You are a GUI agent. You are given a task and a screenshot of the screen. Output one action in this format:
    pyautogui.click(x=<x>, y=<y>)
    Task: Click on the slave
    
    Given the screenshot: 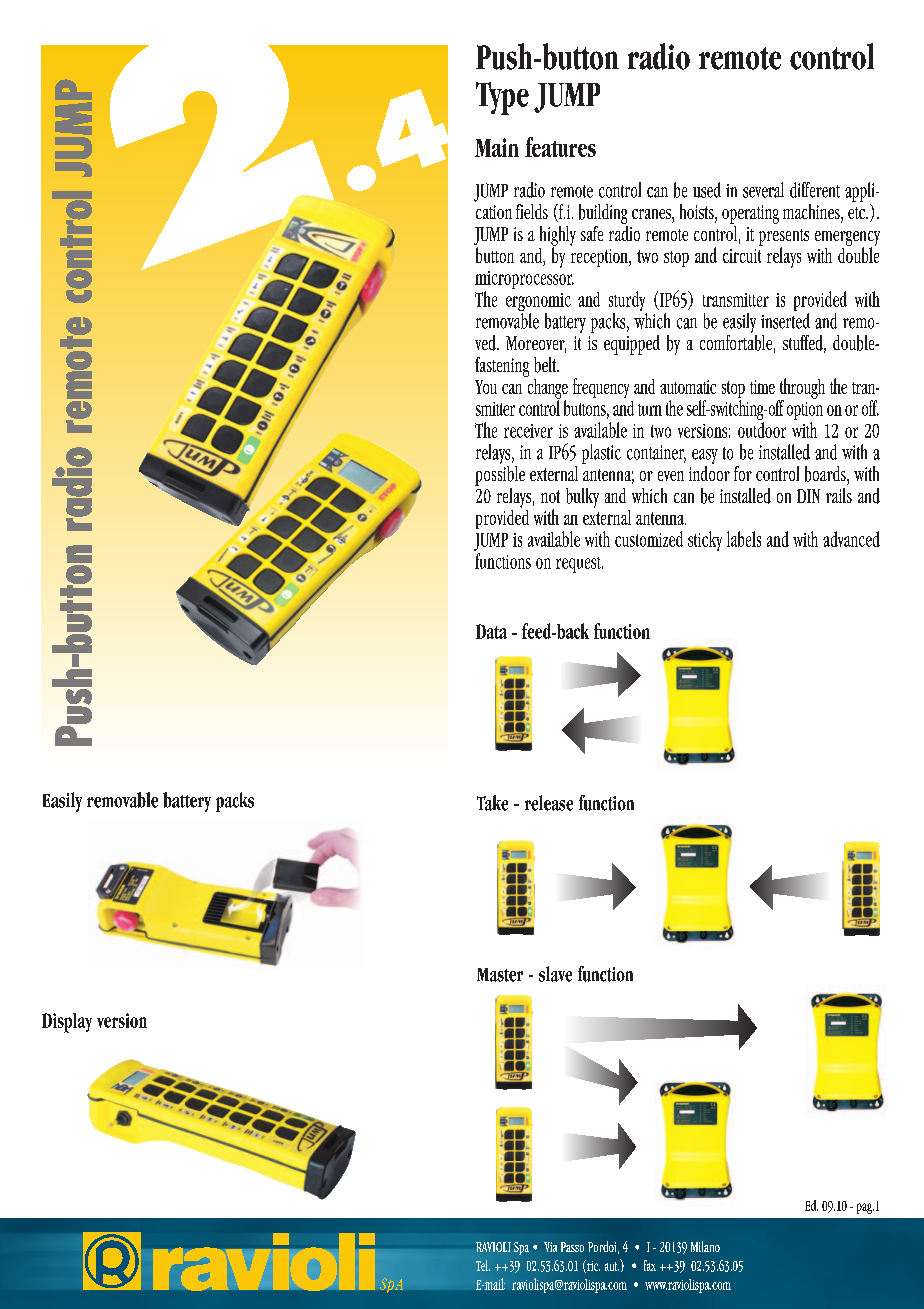 What is the action you would take?
    pyautogui.click(x=555, y=974)
